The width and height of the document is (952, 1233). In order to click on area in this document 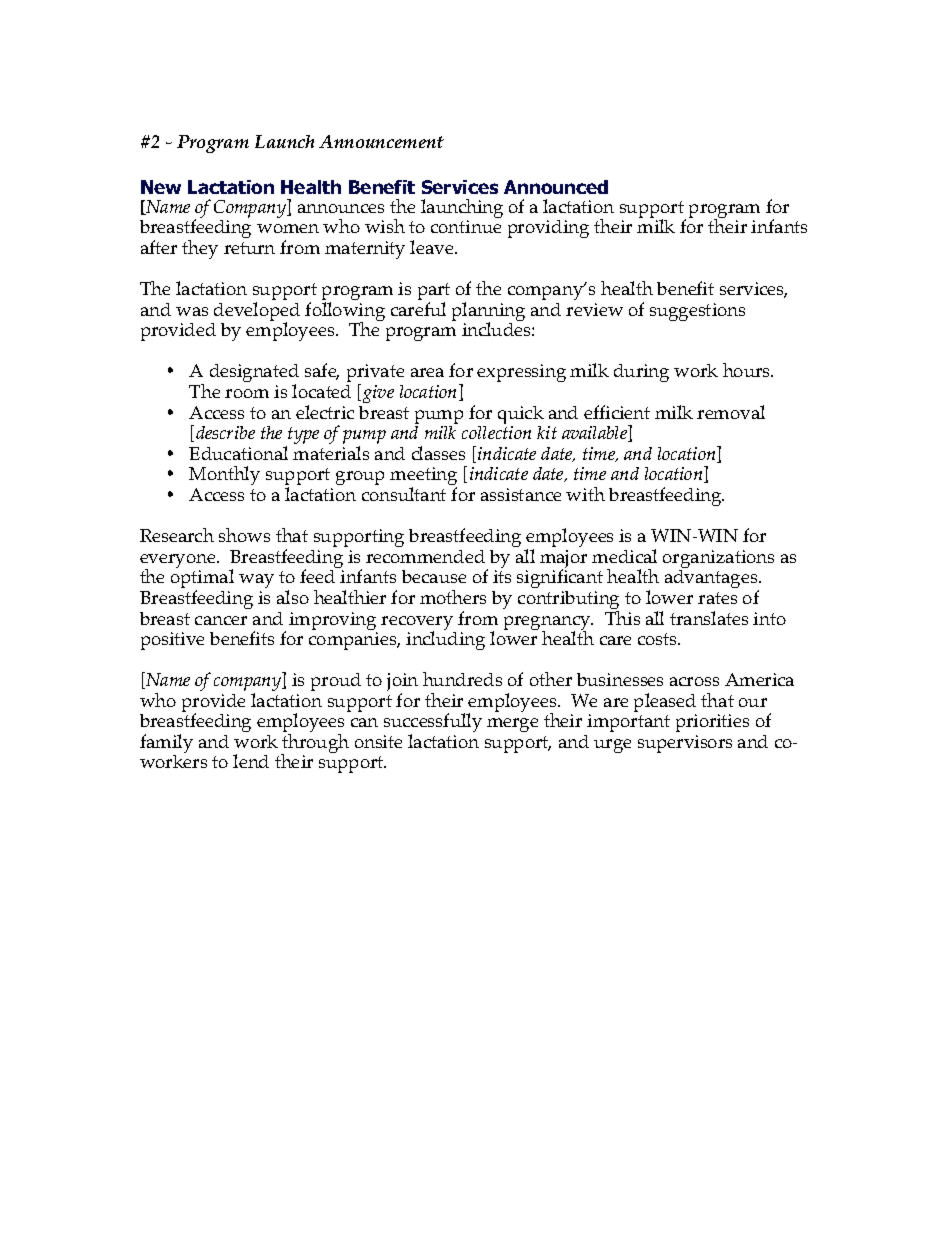, I will do `click(427, 372)`.
